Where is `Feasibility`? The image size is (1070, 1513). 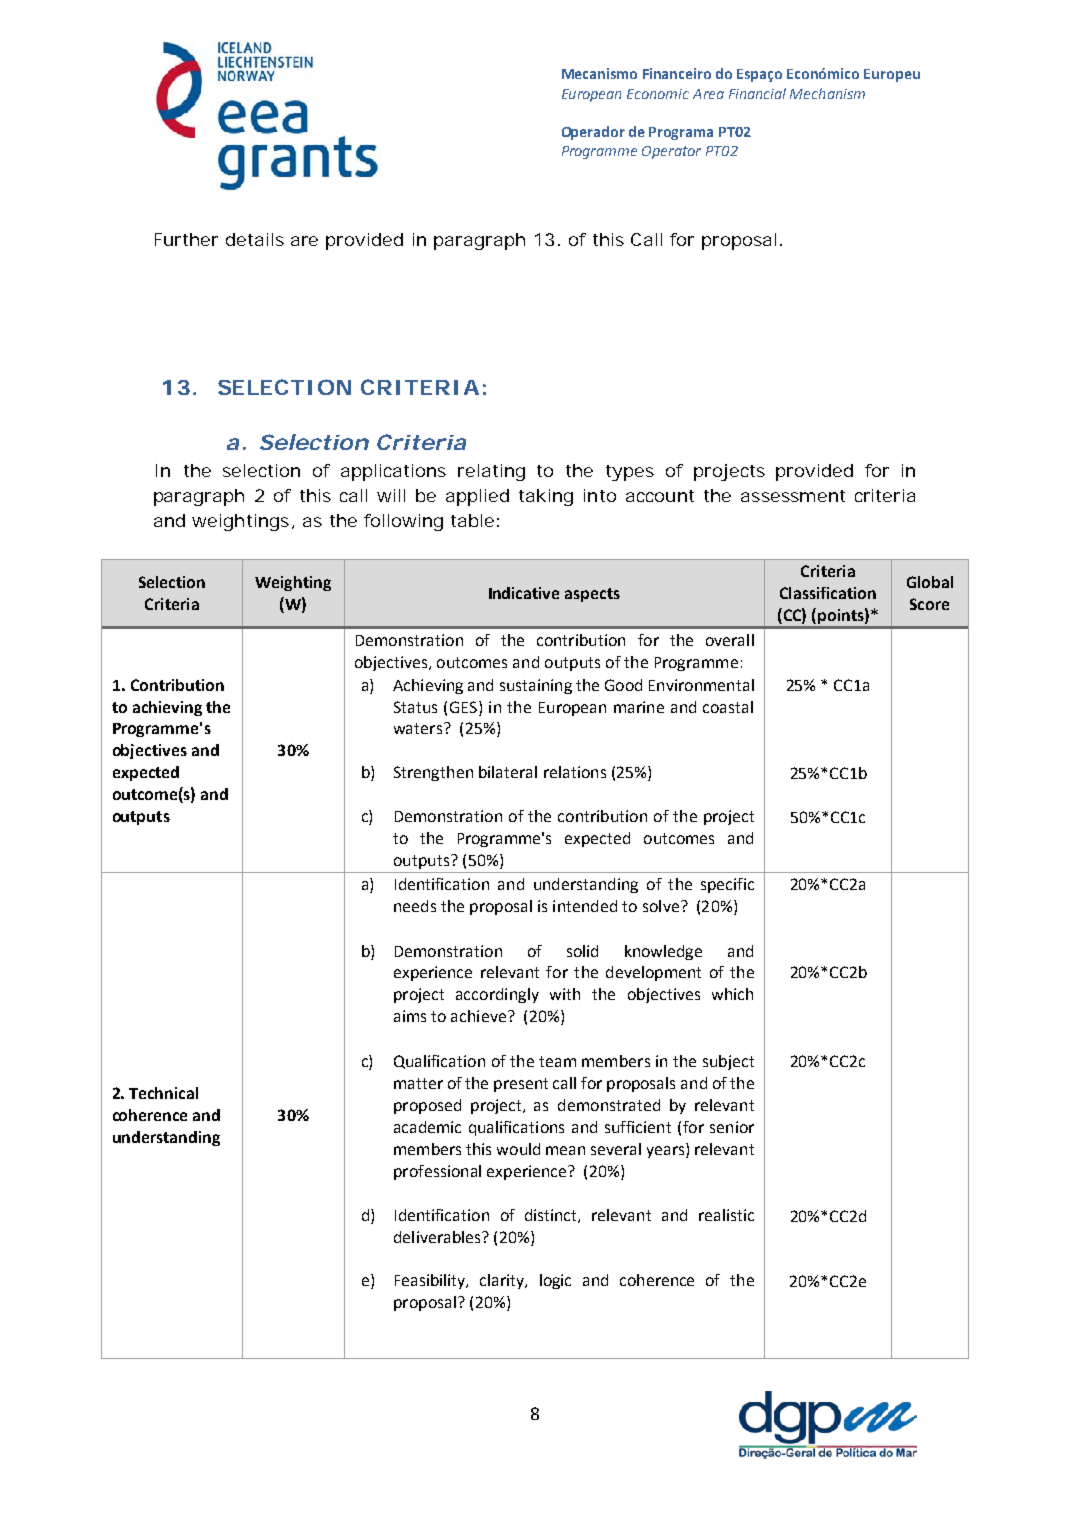
Feasibility is located at coordinates (431, 1281).
